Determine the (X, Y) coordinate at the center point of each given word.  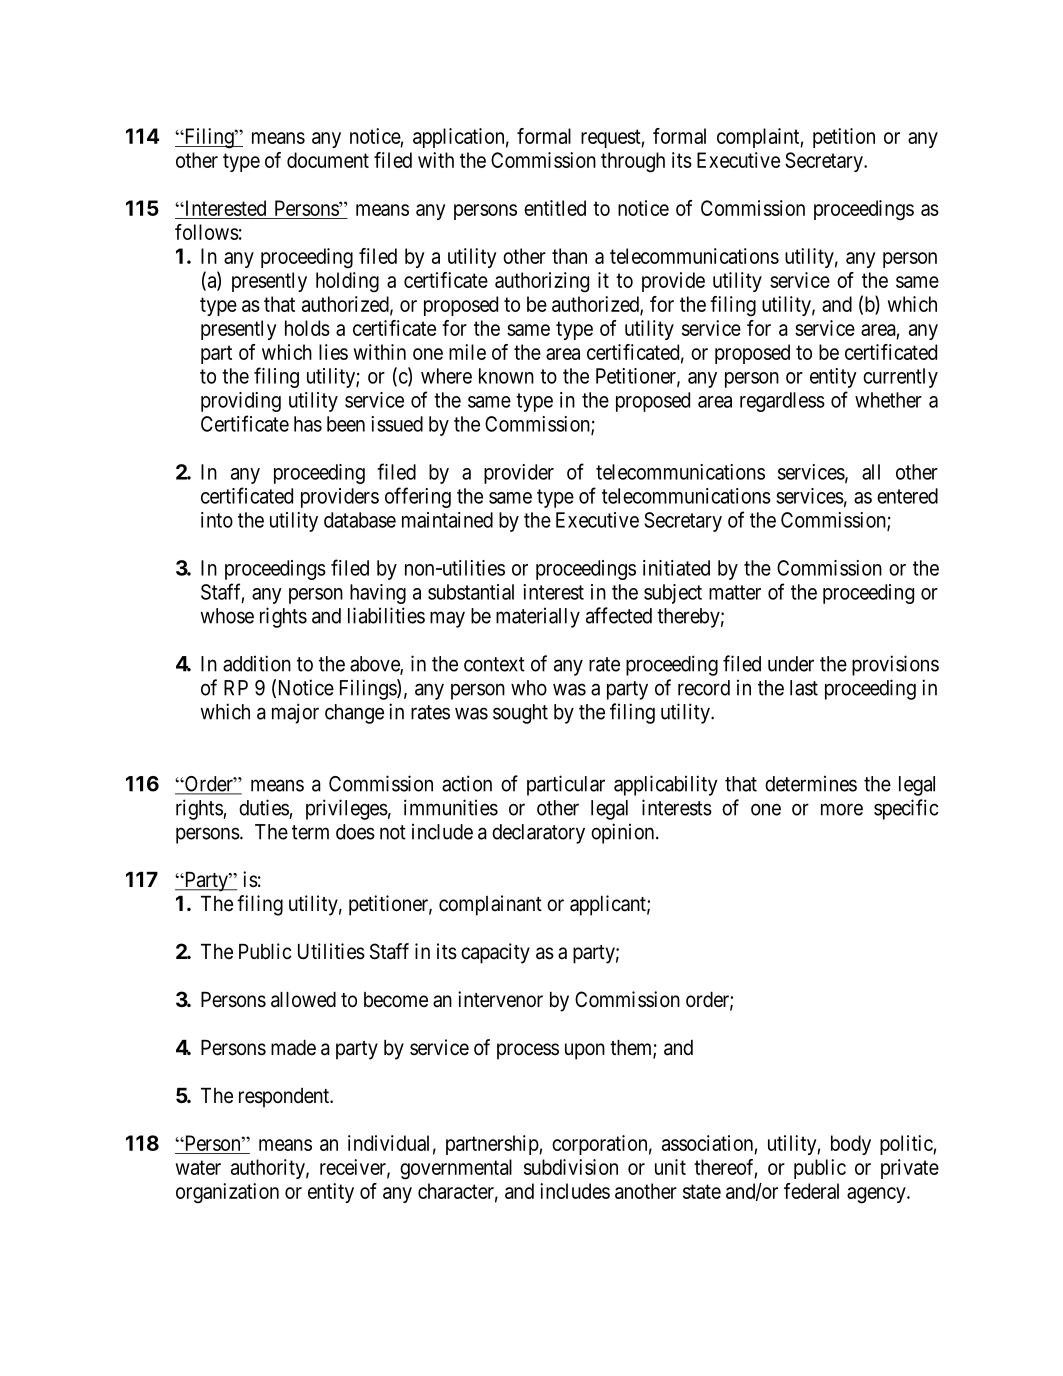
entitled (555, 208)
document (328, 160)
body (851, 1145)
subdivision (571, 1167)
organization (227, 1193)
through (633, 162)
